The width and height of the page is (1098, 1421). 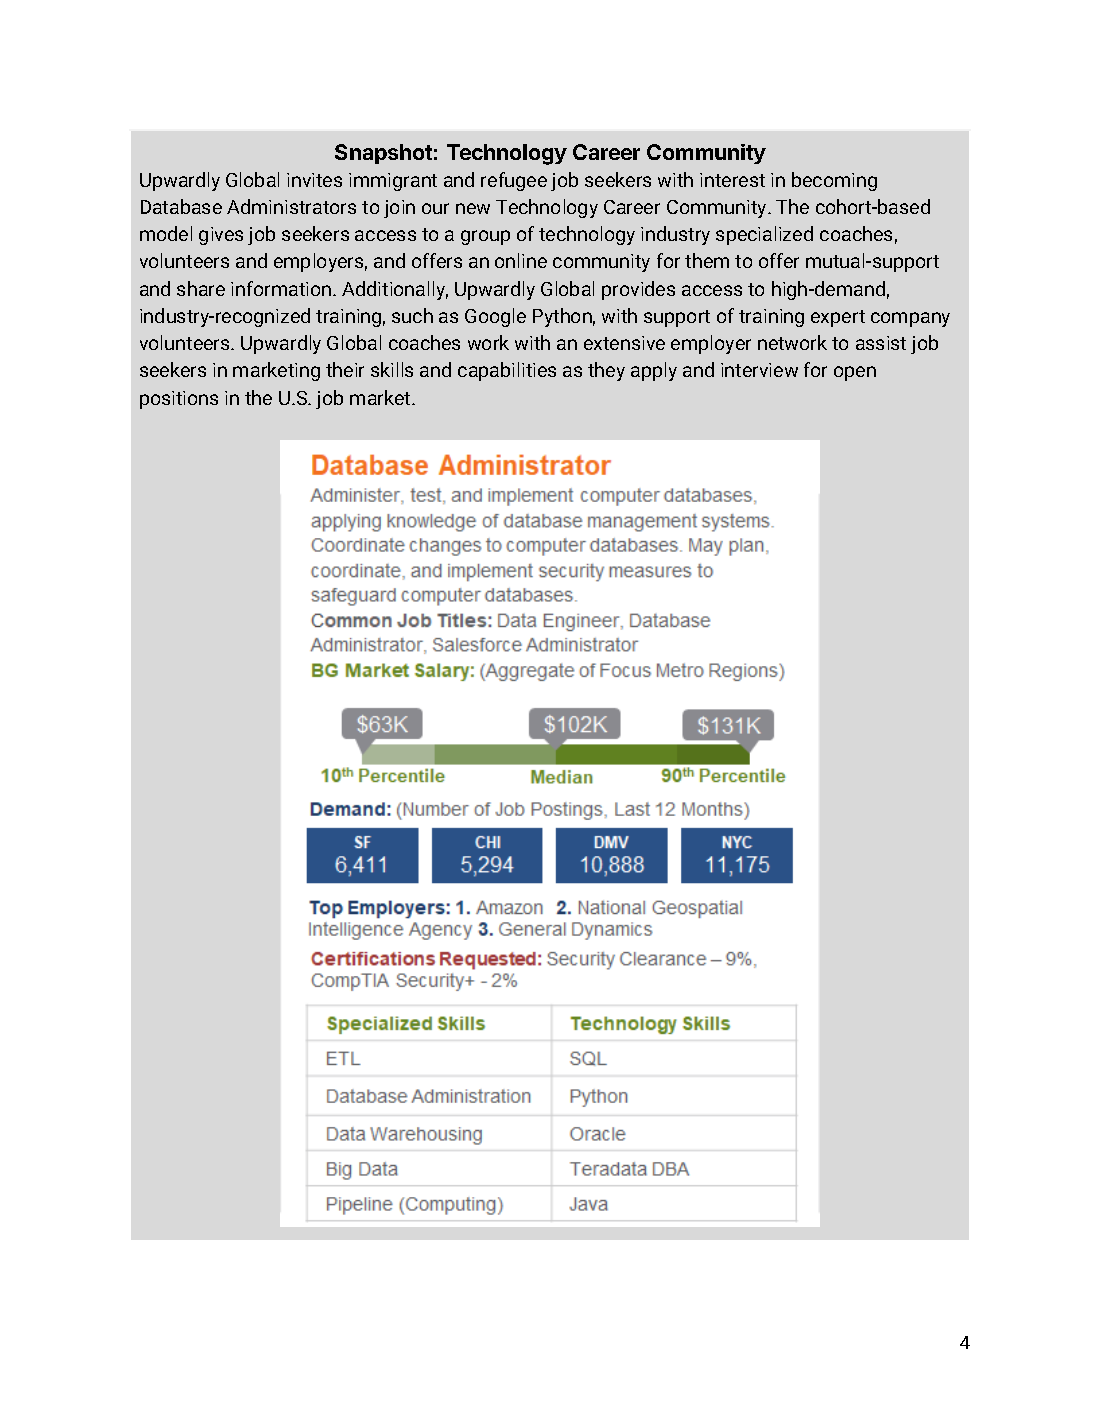 What do you see at coordinates (707, 260) in the page?
I see `them` at bounding box center [707, 260].
